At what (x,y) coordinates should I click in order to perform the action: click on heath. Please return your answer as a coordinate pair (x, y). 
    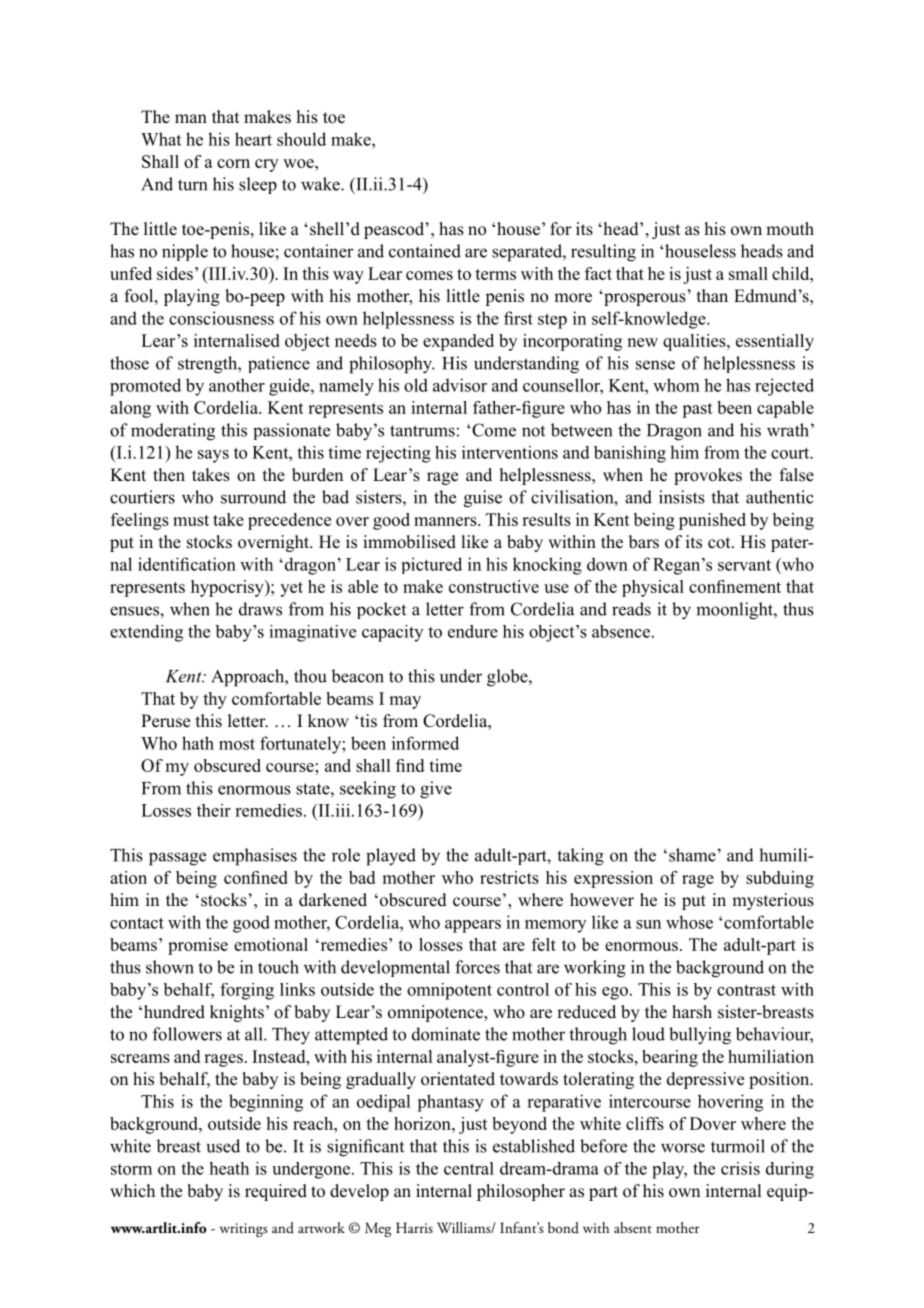
    Looking at the image, I should click on (229, 1168).
